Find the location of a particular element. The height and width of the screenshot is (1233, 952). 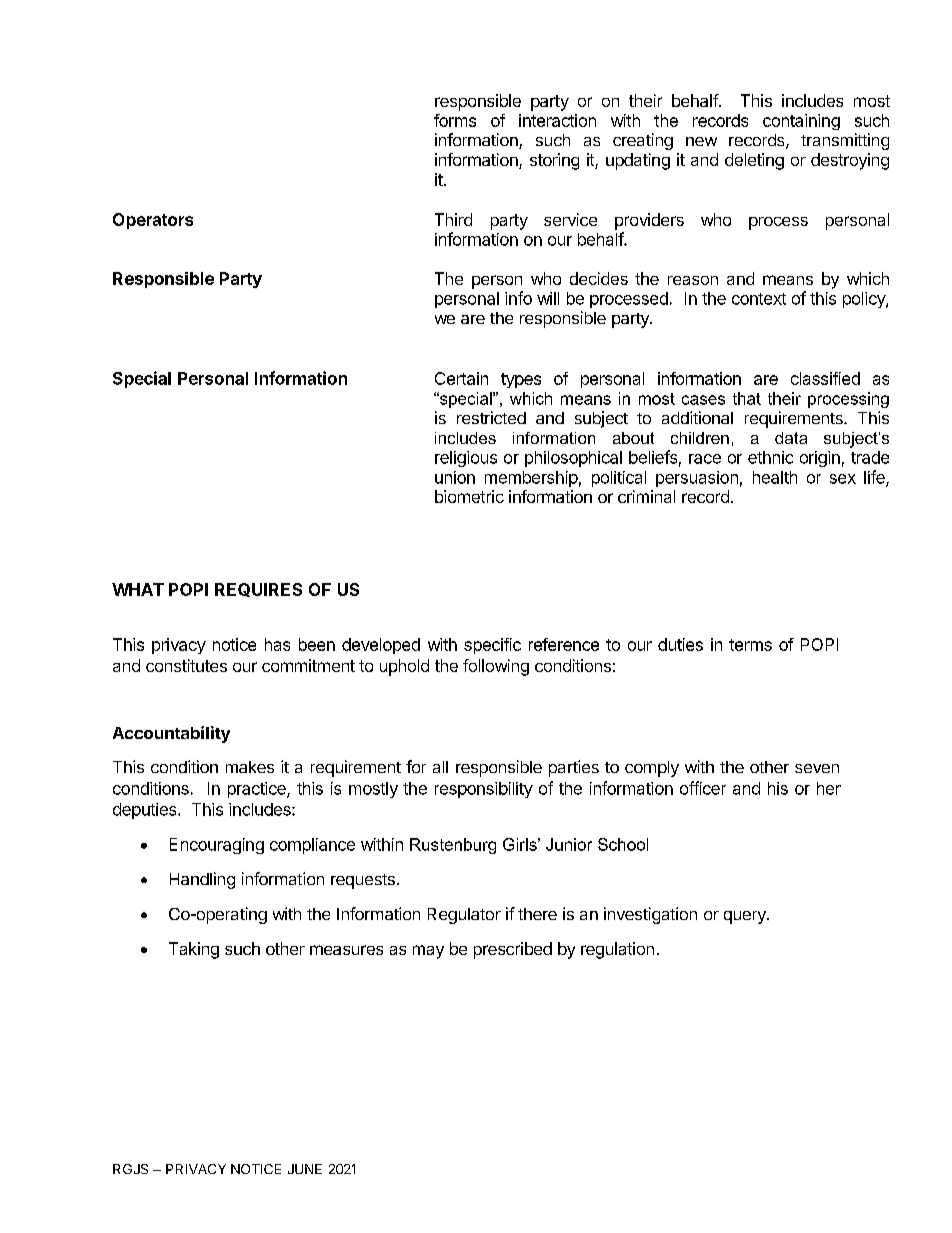

that is located at coordinates (747, 398).
